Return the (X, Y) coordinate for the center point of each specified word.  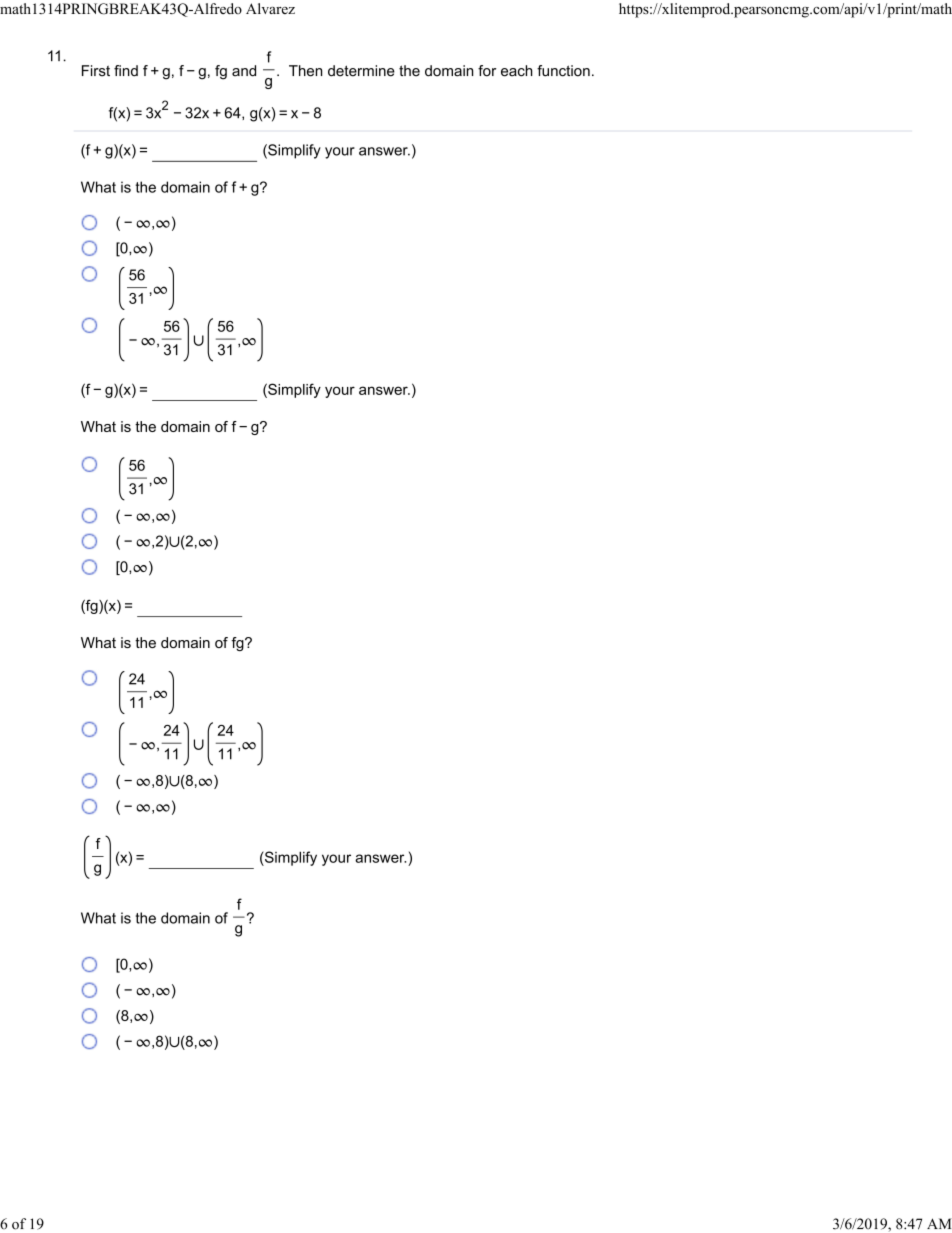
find (126, 71)
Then (305, 71)
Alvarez (270, 8)
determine (361, 71)
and (244, 71)
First (96, 71)
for (487, 71)
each (517, 71)
